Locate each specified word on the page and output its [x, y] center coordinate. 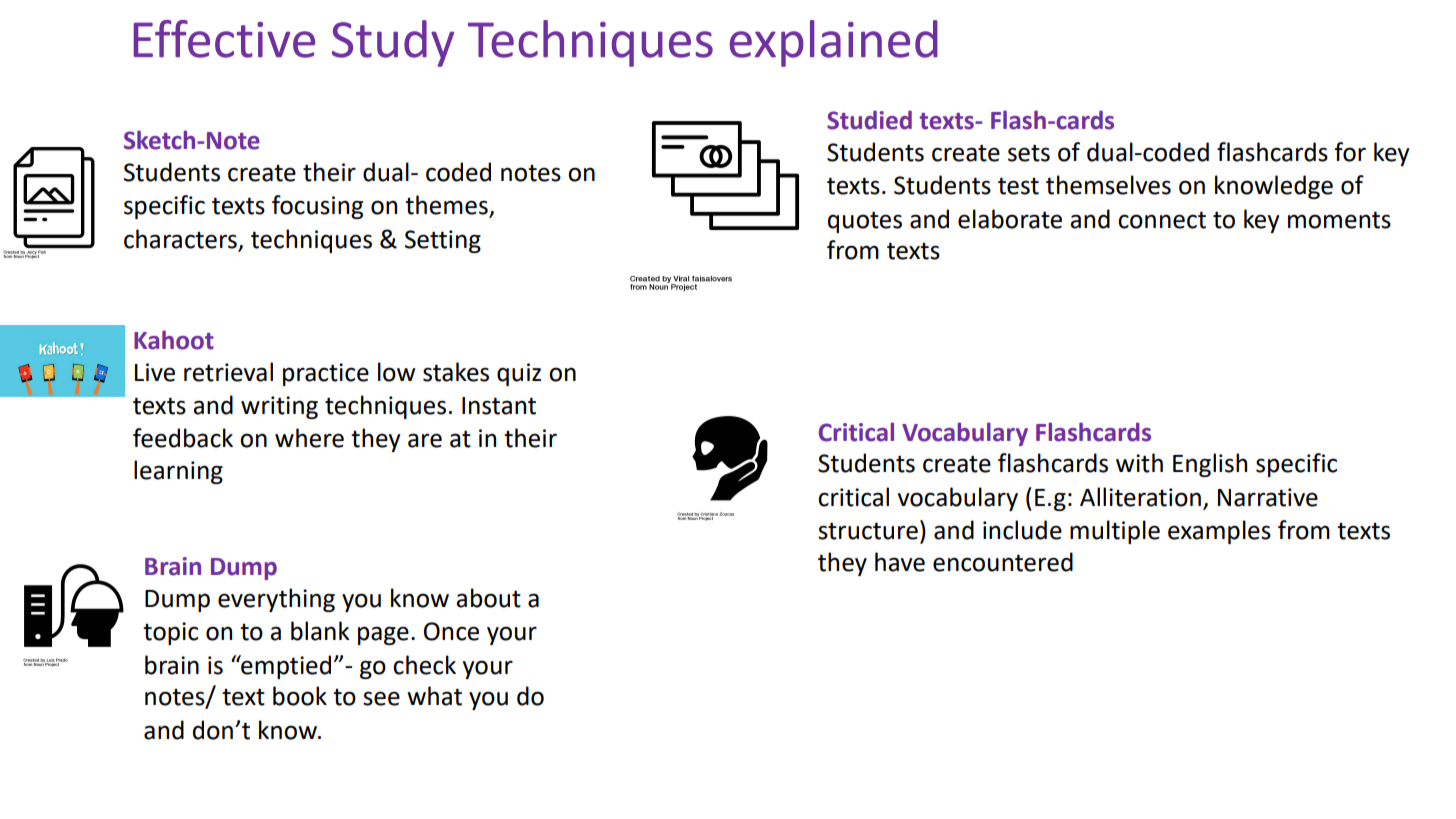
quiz [519, 374]
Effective [224, 39]
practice [326, 374]
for [1350, 152]
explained [834, 43]
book [300, 696]
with [1139, 463]
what [434, 696]
